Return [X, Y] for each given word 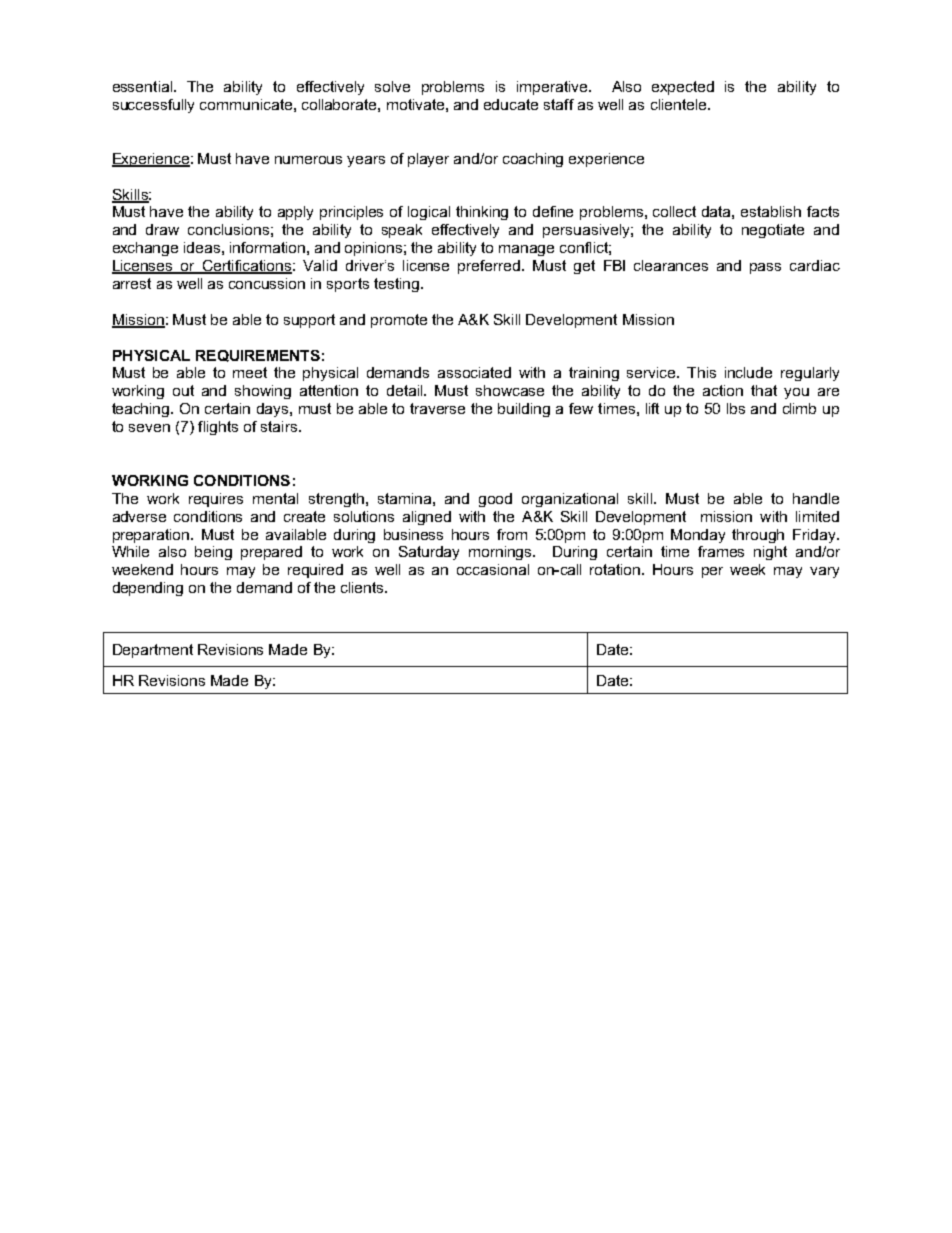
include [748, 372]
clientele [680, 104]
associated [474, 372]
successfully [153, 106]
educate [511, 104]
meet [250, 372]
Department [153, 651]
